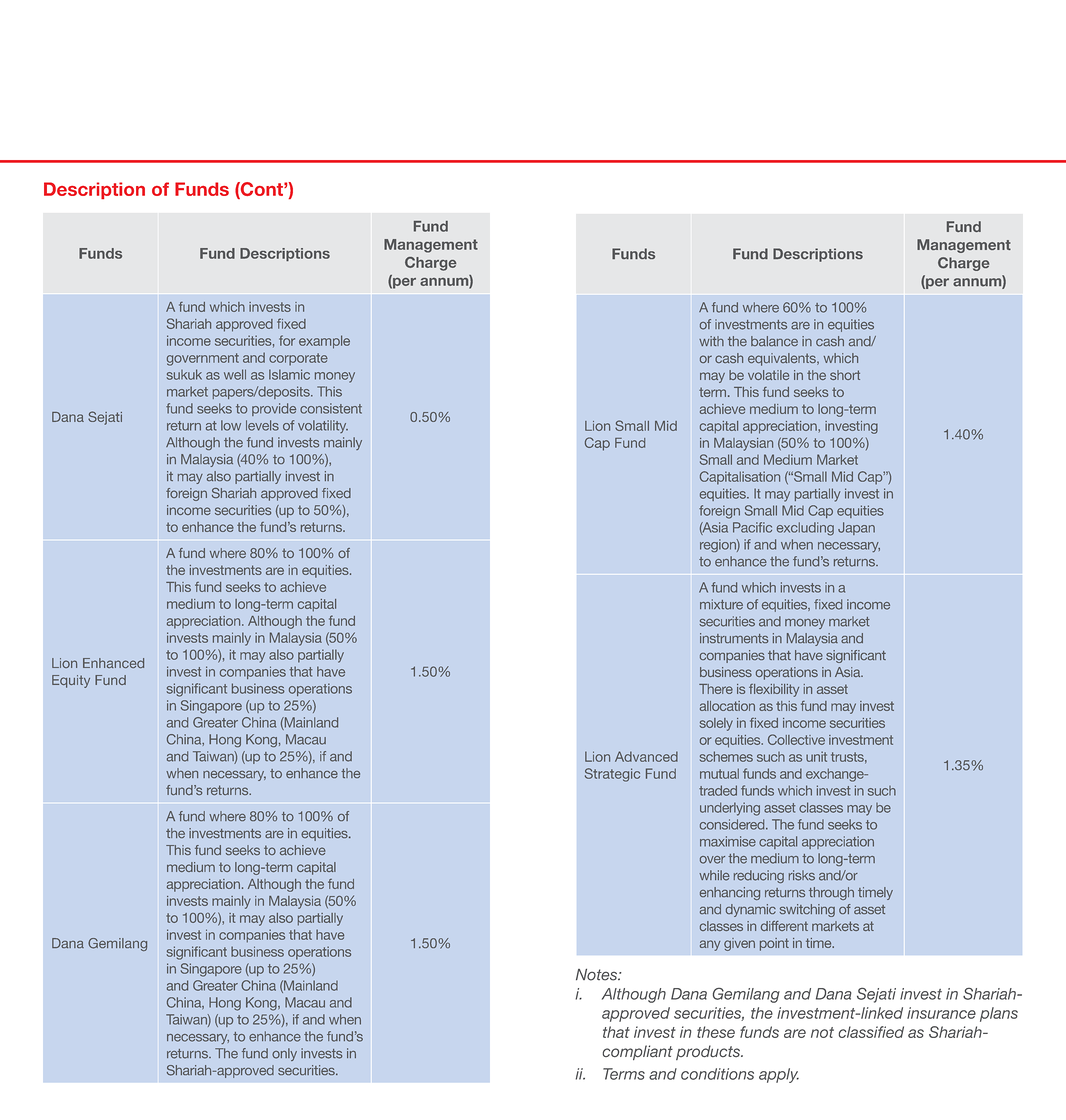  What do you see at coordinates (235, 374) in the page?
I see `well` at bounding box center [235, 374].
